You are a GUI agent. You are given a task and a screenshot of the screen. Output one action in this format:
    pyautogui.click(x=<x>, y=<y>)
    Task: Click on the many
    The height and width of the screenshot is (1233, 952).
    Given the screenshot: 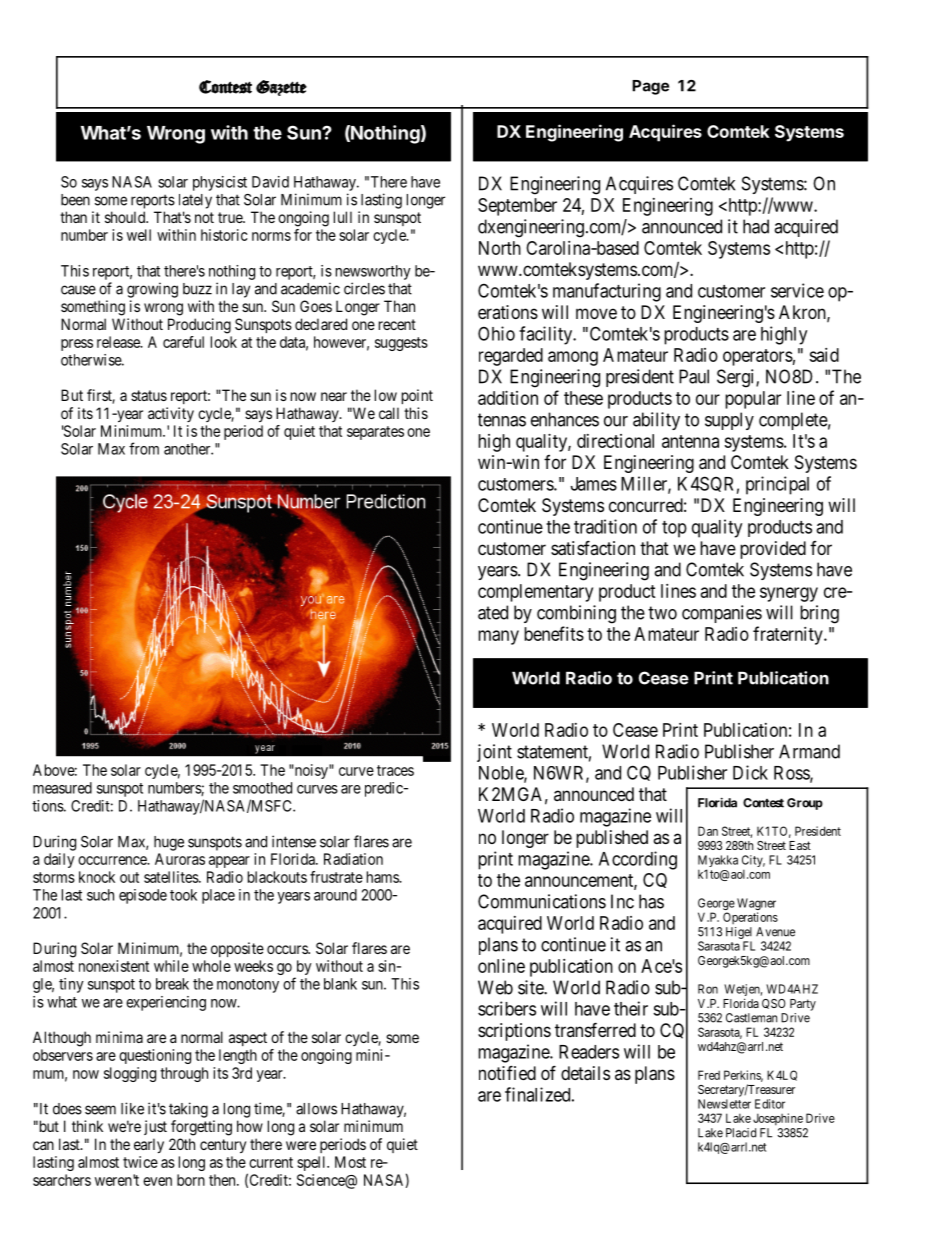 What is the action you would take?
    pyautogui.click(x=498, y=637)
